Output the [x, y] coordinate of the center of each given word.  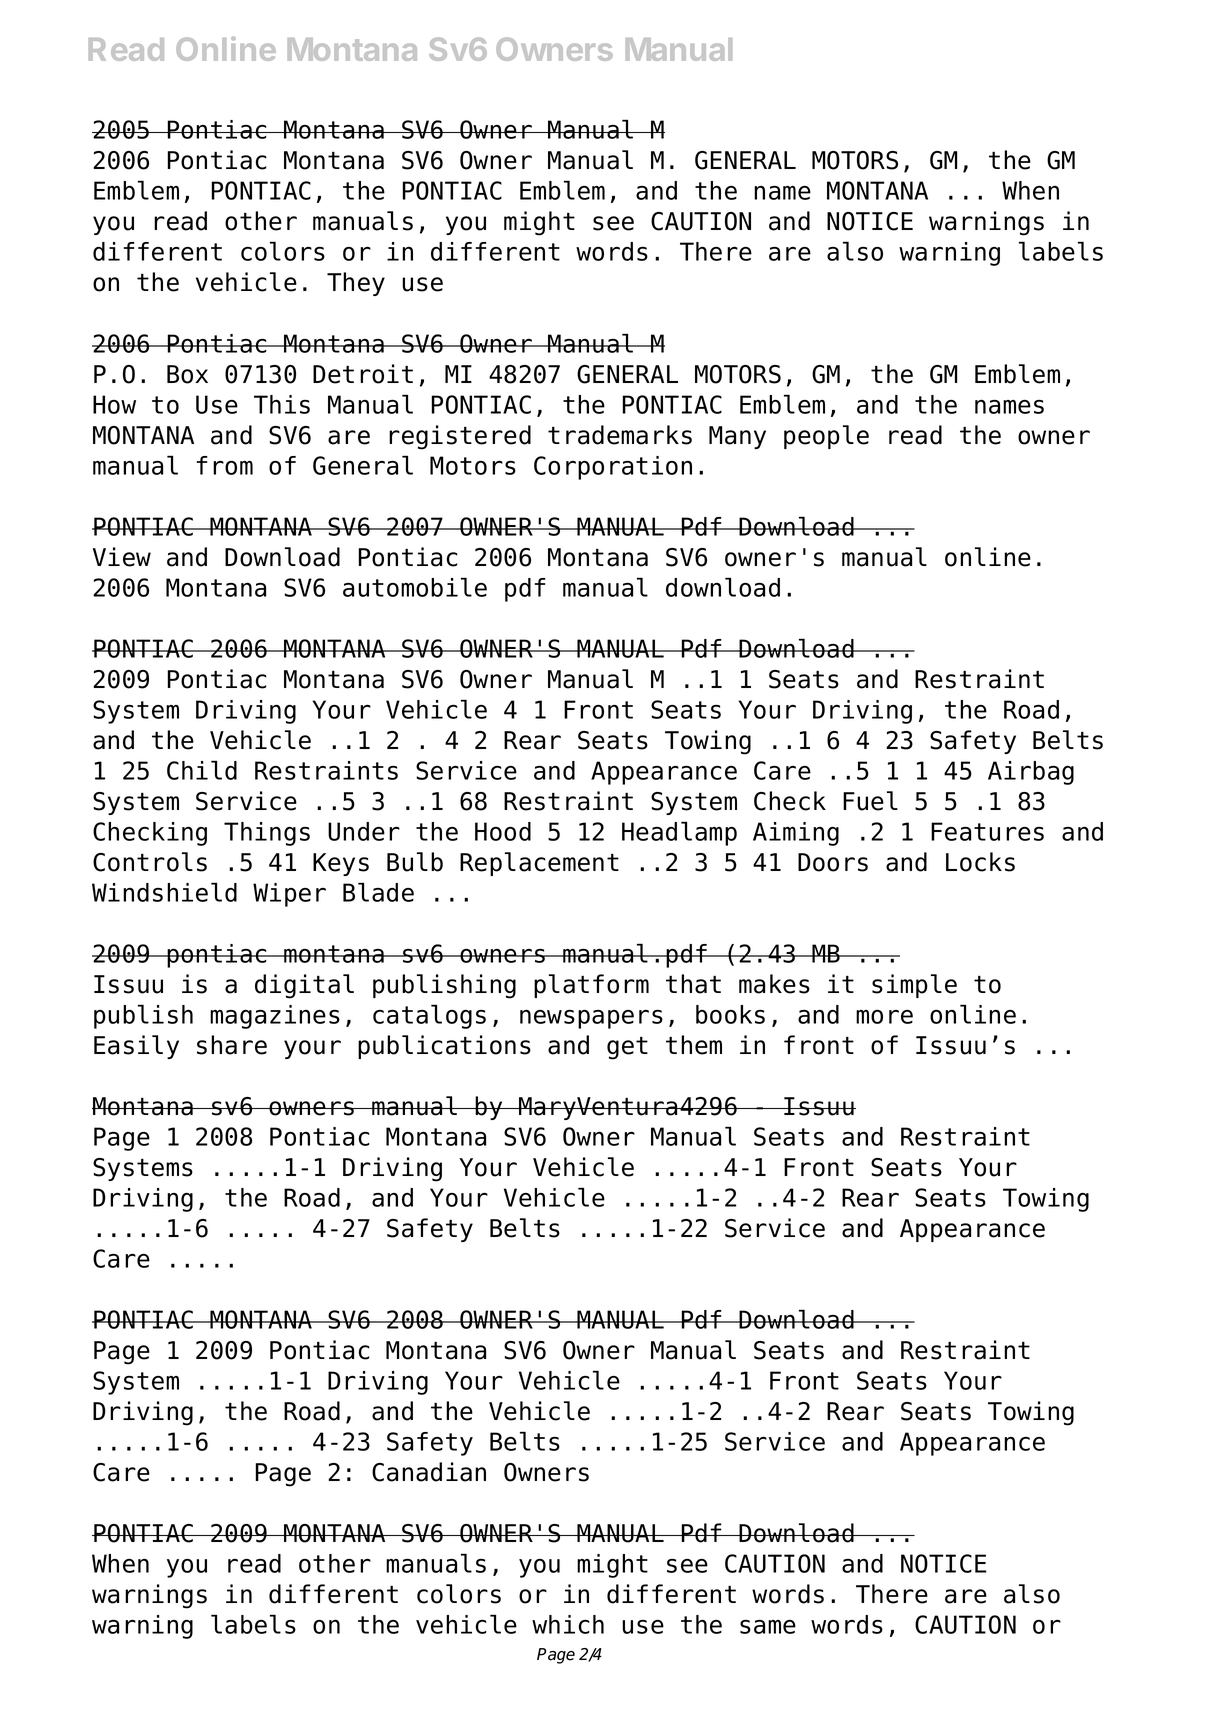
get [627, 1048]
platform [591, 986]
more [884, 1017]
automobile [415, 587]
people [826, 437]
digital [304, 986]
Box [187, 374]
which [568, 1624]
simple [914, 986]
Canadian [429, 1472]
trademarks [620, 435]
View [122, 557]
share [232, 1045]
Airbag [1031, 773]
